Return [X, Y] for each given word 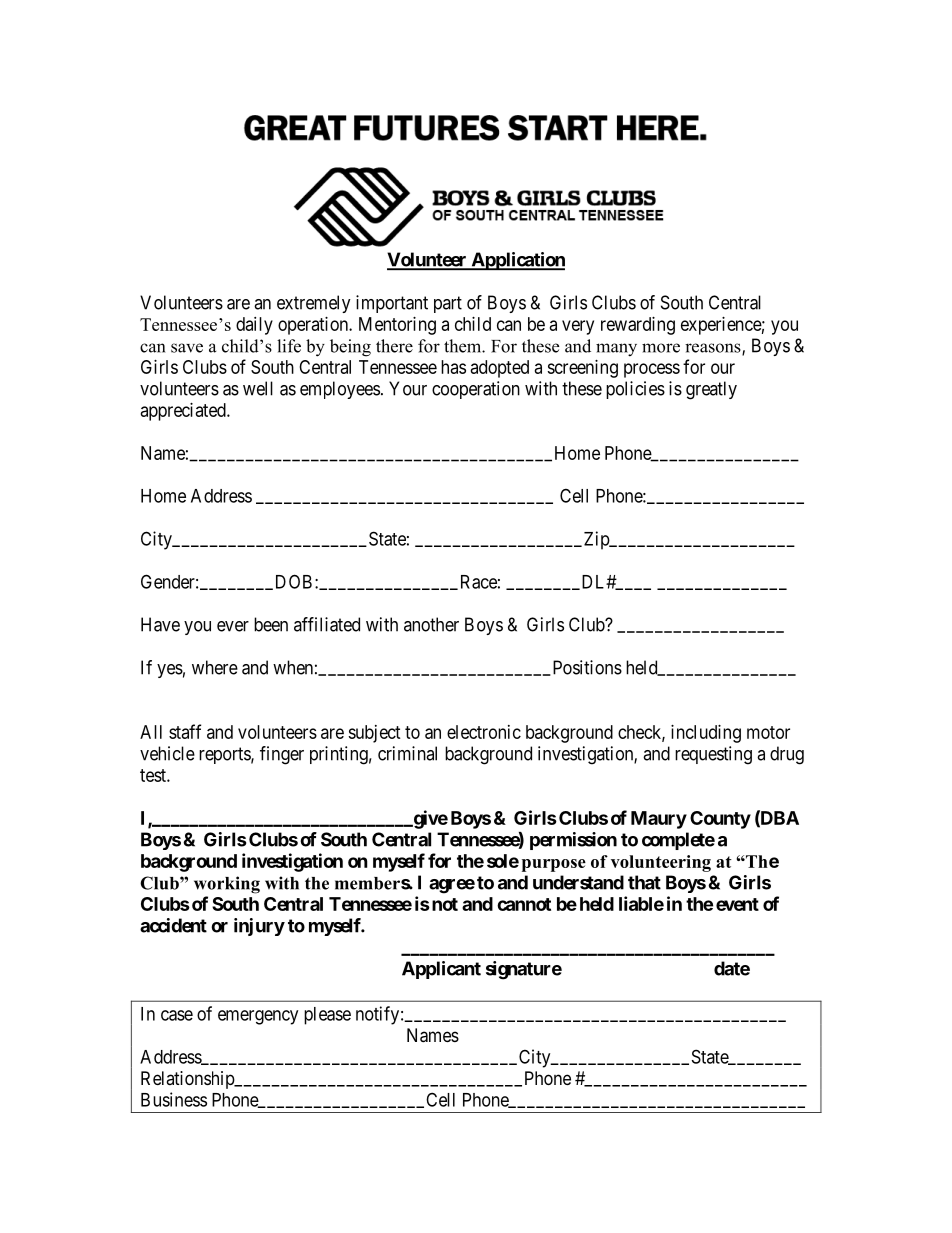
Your [408, 388]
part [448, 304]
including [706, 734]
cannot [524, 904]
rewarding [638, 326]
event [737, 904]
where [215, 667]
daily [254, 326]
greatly [711, 390]
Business [174, 1099]
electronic [484, 732]
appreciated [184, 412]
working [227, 885]
